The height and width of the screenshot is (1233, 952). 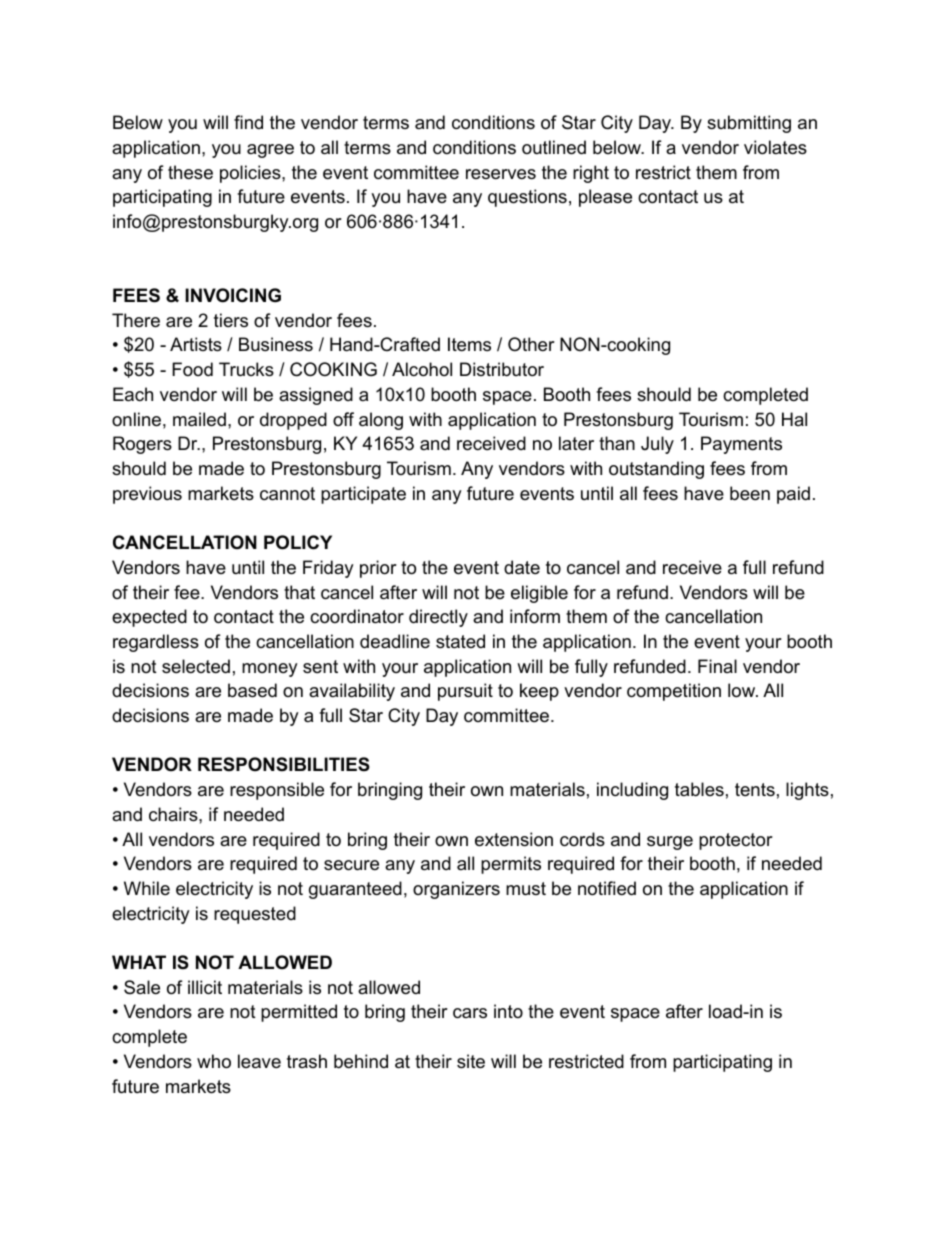 What do you see at coordinates (522, 567) in the screenshot?
I see `date` at bounding box center [522, 567].
